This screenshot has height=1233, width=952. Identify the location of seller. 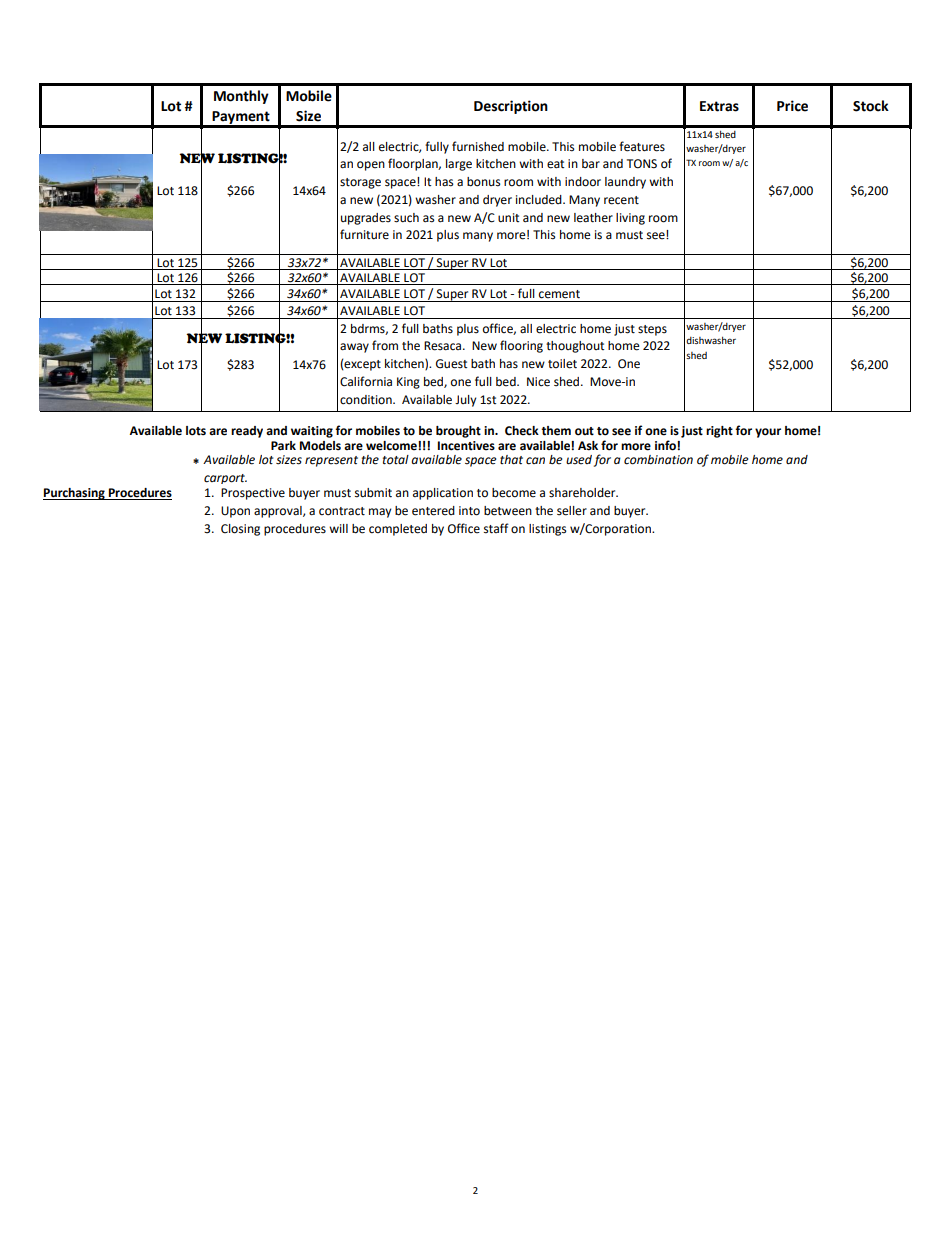
(572, 511).
